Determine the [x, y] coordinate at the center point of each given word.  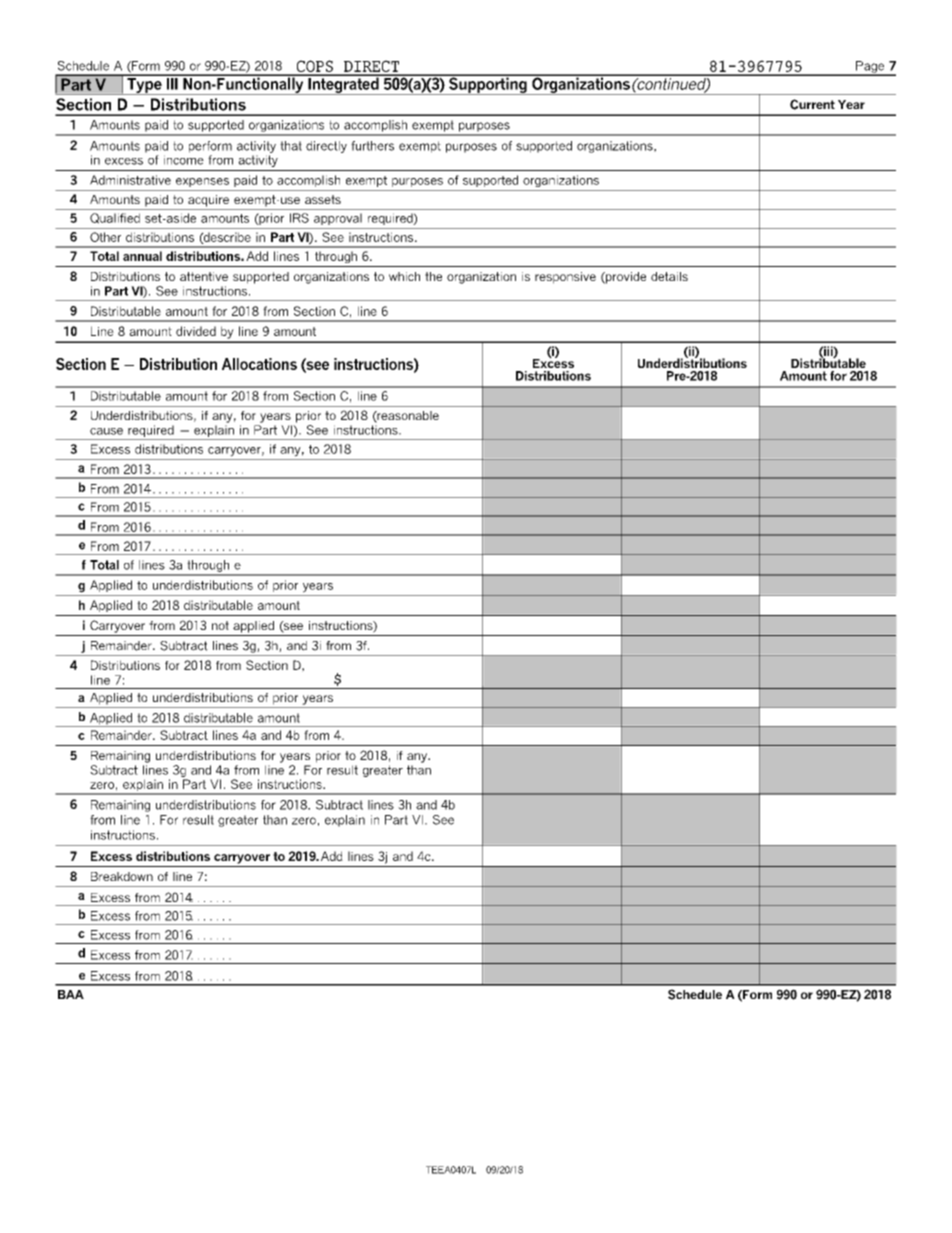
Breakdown [122, 876]
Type [144, 85]
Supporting [488, 85]
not [220, 625]
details [669, 276]
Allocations [259, 364]
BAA [71, 994]
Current [812, 104]
